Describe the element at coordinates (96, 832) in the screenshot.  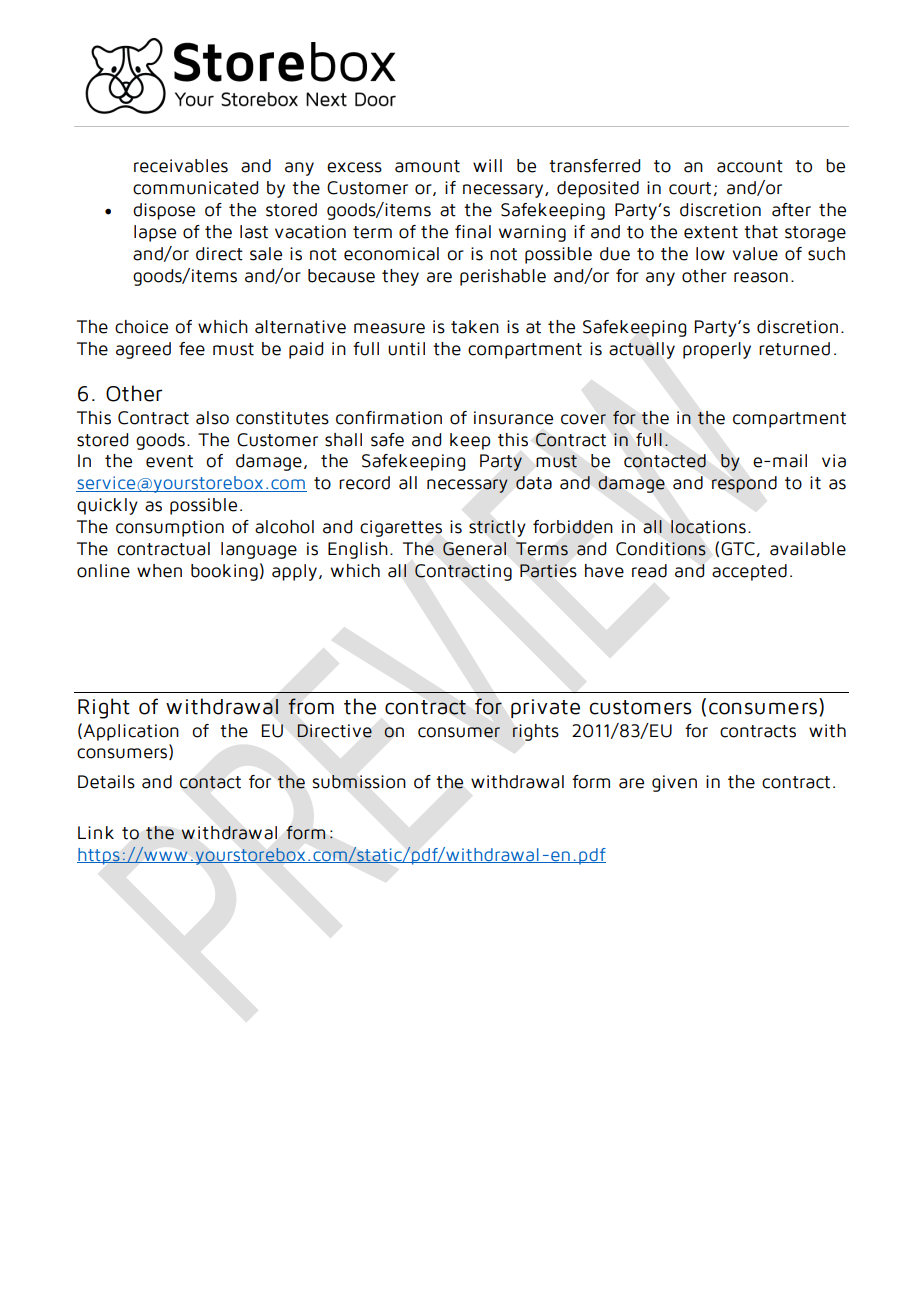
I see `Link` at that location.
